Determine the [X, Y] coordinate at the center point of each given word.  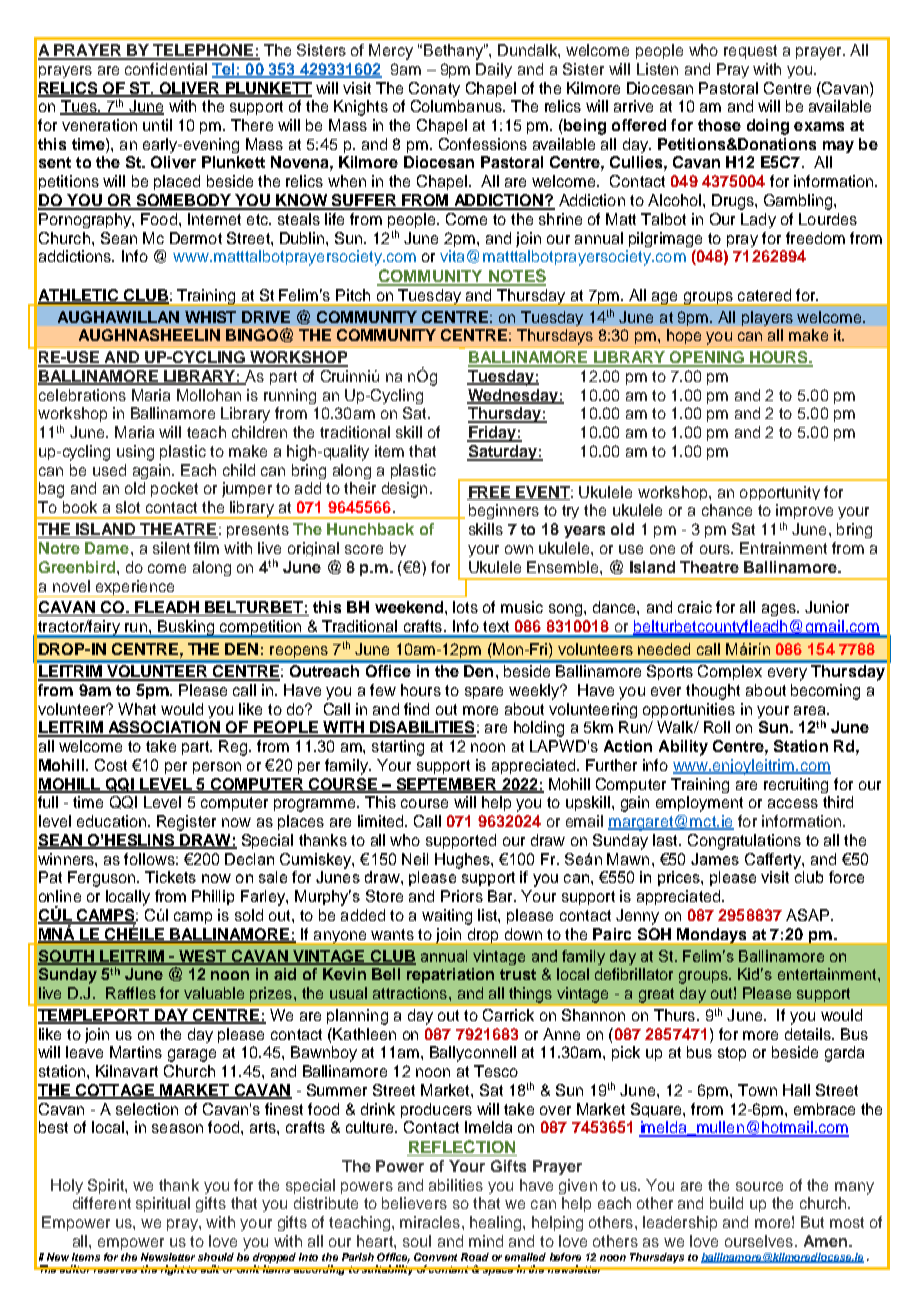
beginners [504, 511]
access [793, 803]
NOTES [516, 277]
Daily [494, 70]
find [416, 709]
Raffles [131, 993]
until [157, 125]
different [102, 1203]
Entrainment [783, 548]
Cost [111, 765]
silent [171, 548]
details [809, 1034]
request [750, 52]
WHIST [210, 317]
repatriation [450, 975]
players [767, 318]
